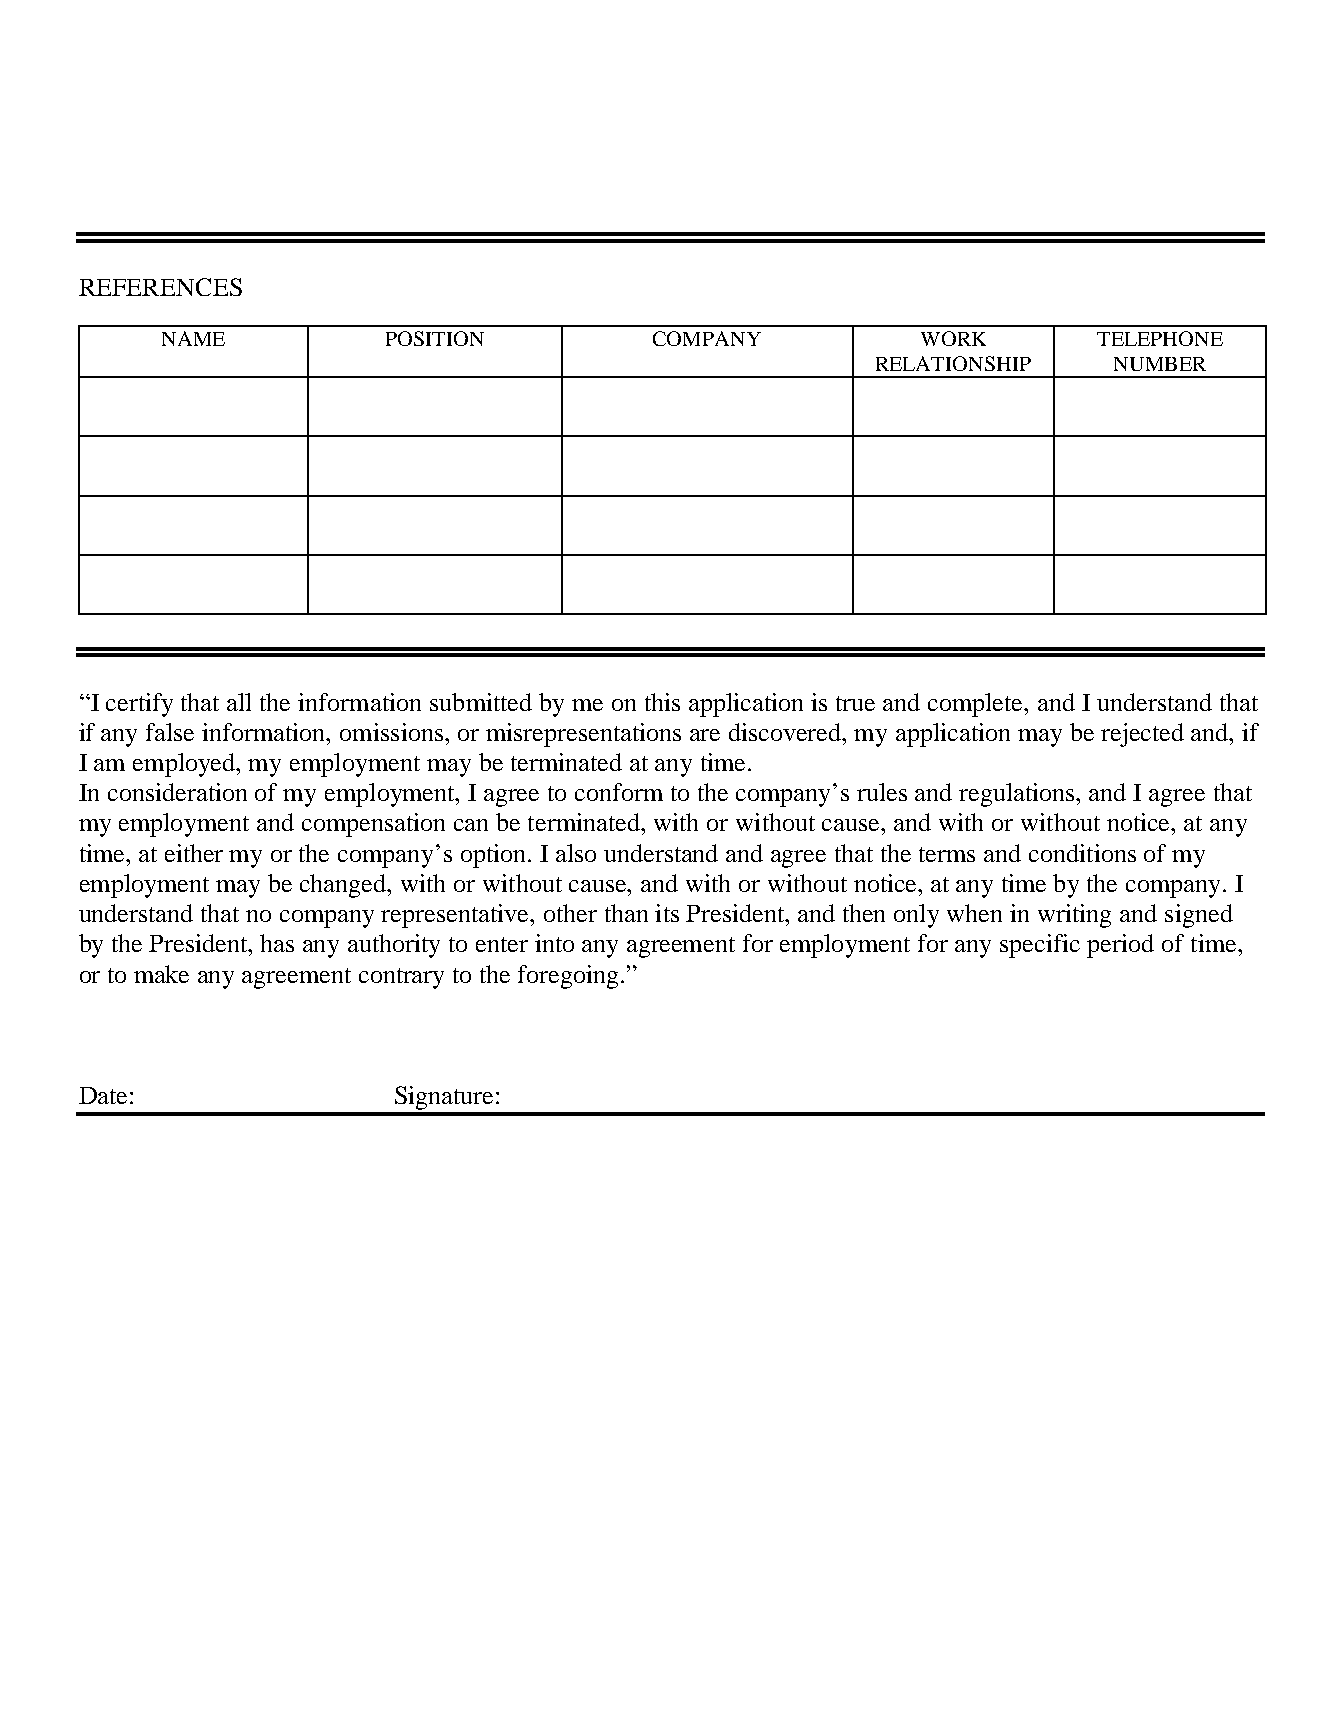  Describe the element at coordinates (435, 338) in the image. I see `POSITION` at that location.
